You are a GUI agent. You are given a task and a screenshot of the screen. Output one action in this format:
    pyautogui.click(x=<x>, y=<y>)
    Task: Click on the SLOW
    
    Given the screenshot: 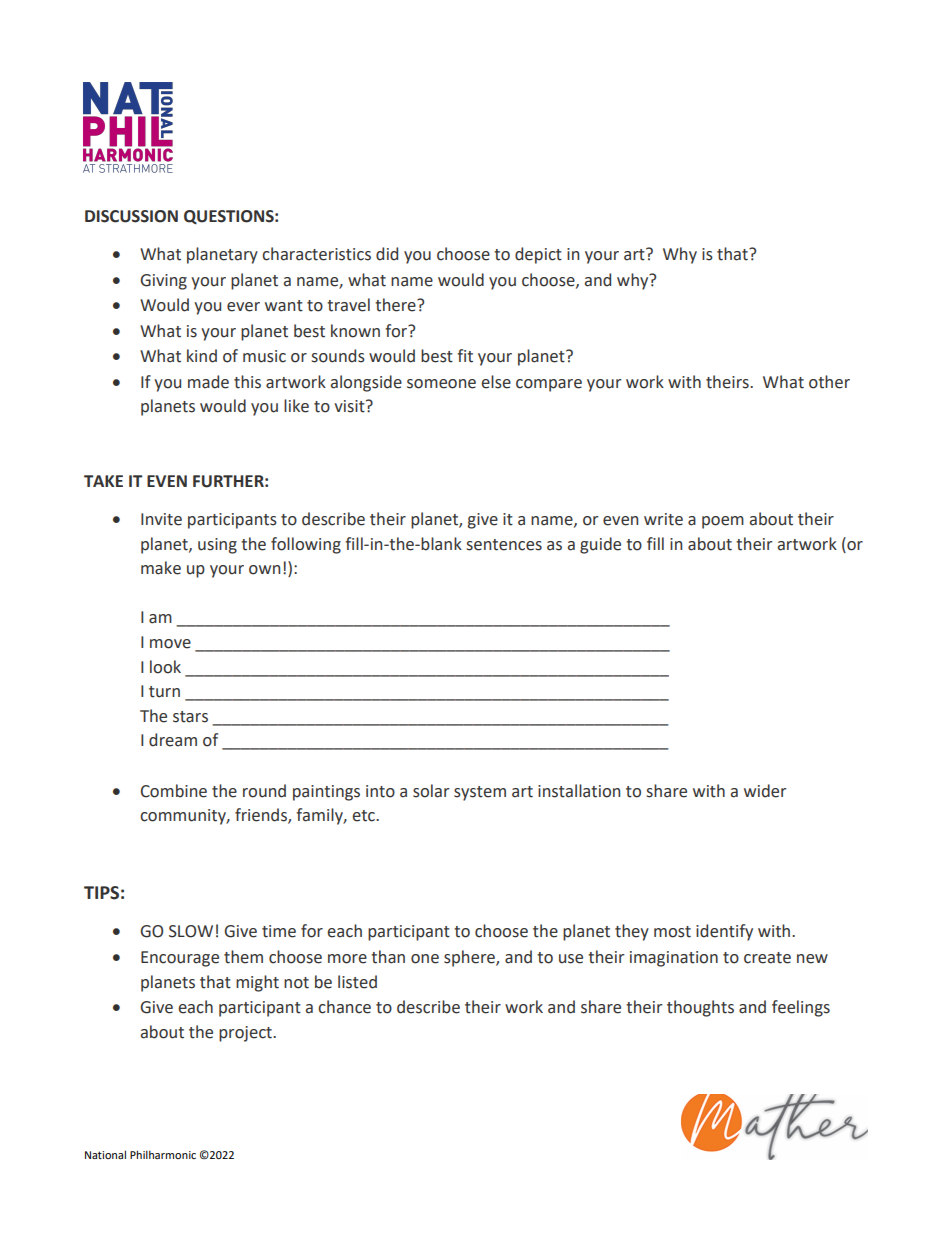 What is the action you would take?
    pyautogui.click(x=191, y=931)
